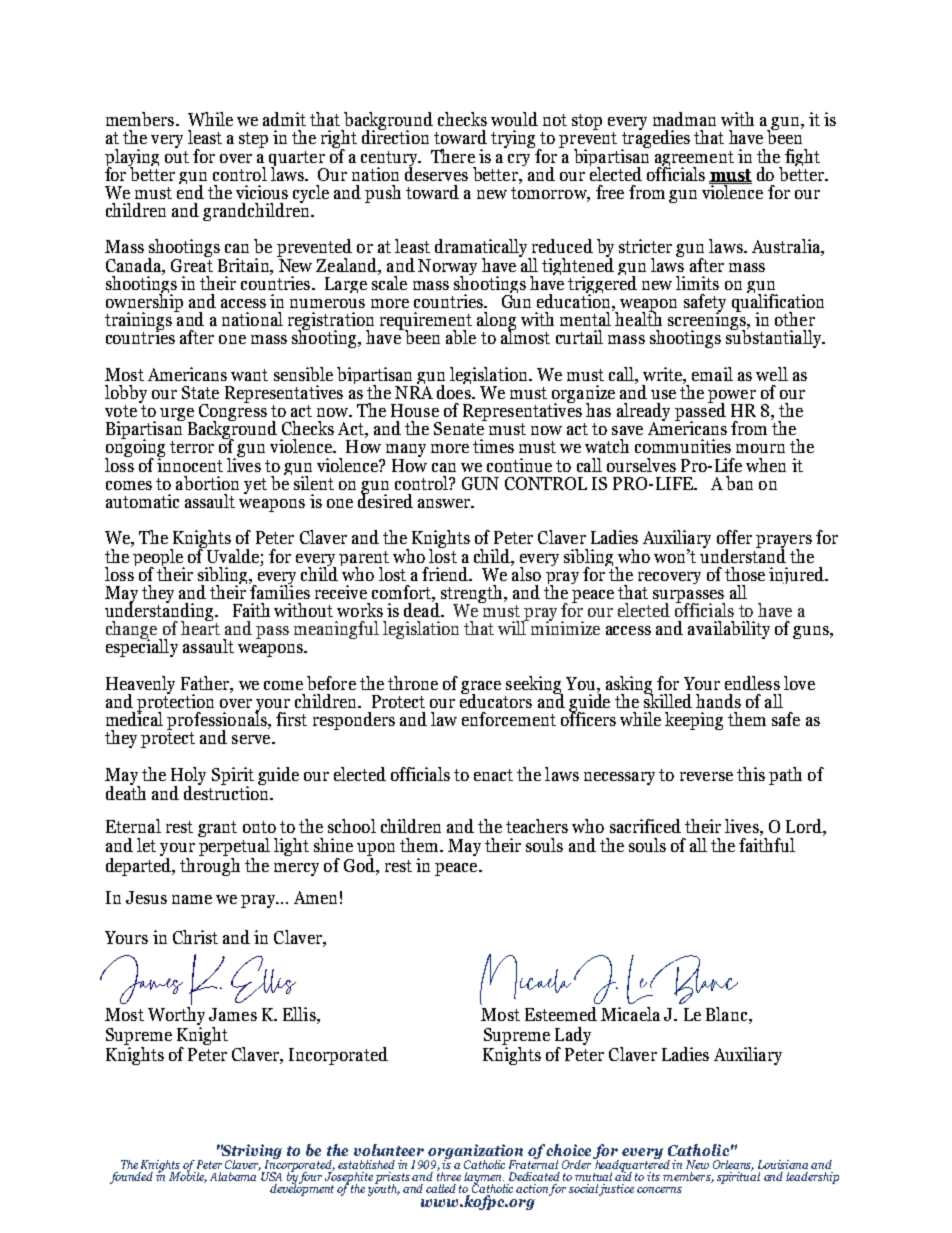  What do you see at coordinates (481, 688) in the document?
I see `grace` at bounding box center [481, 688].
